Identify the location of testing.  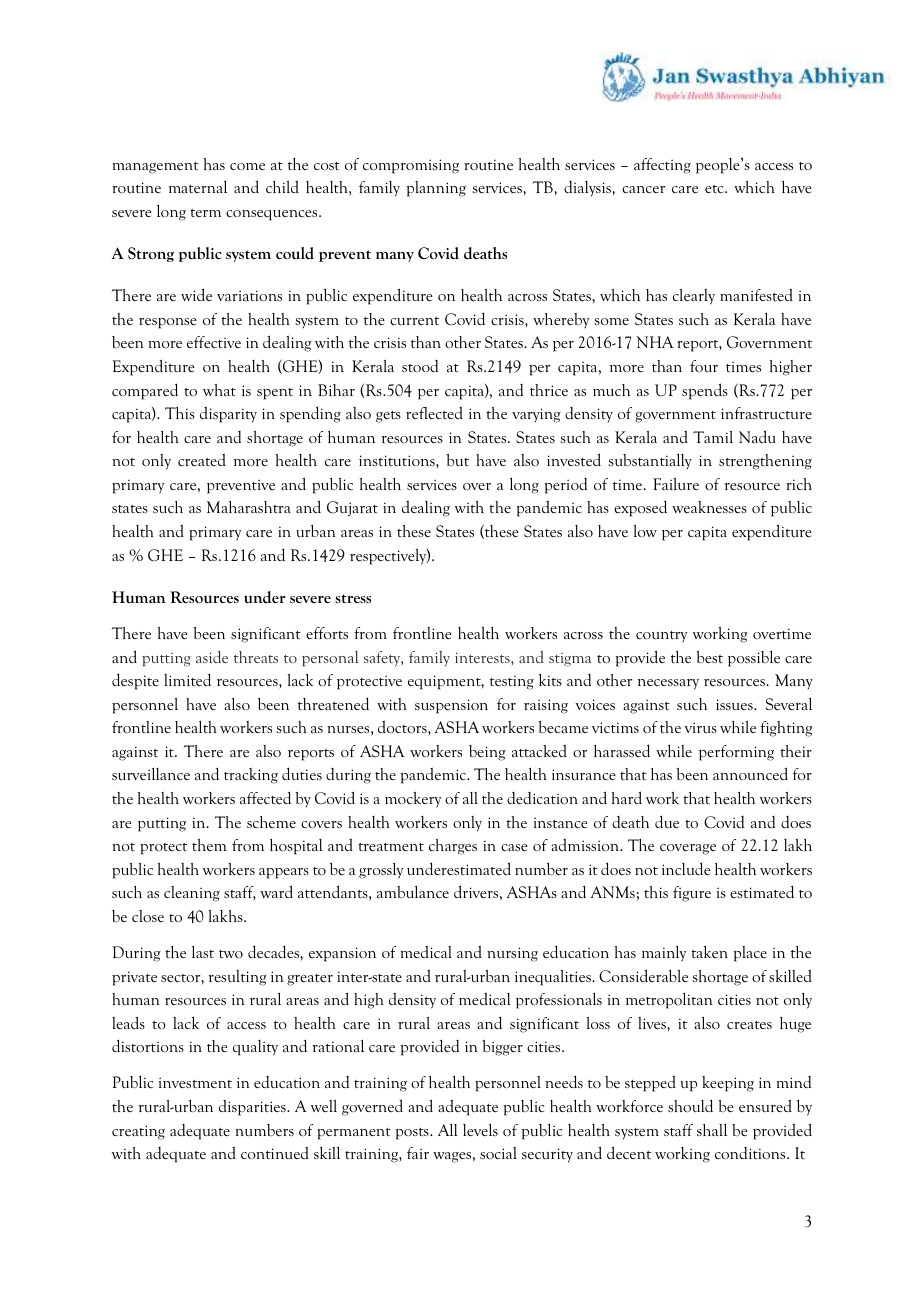
(512, 682).
